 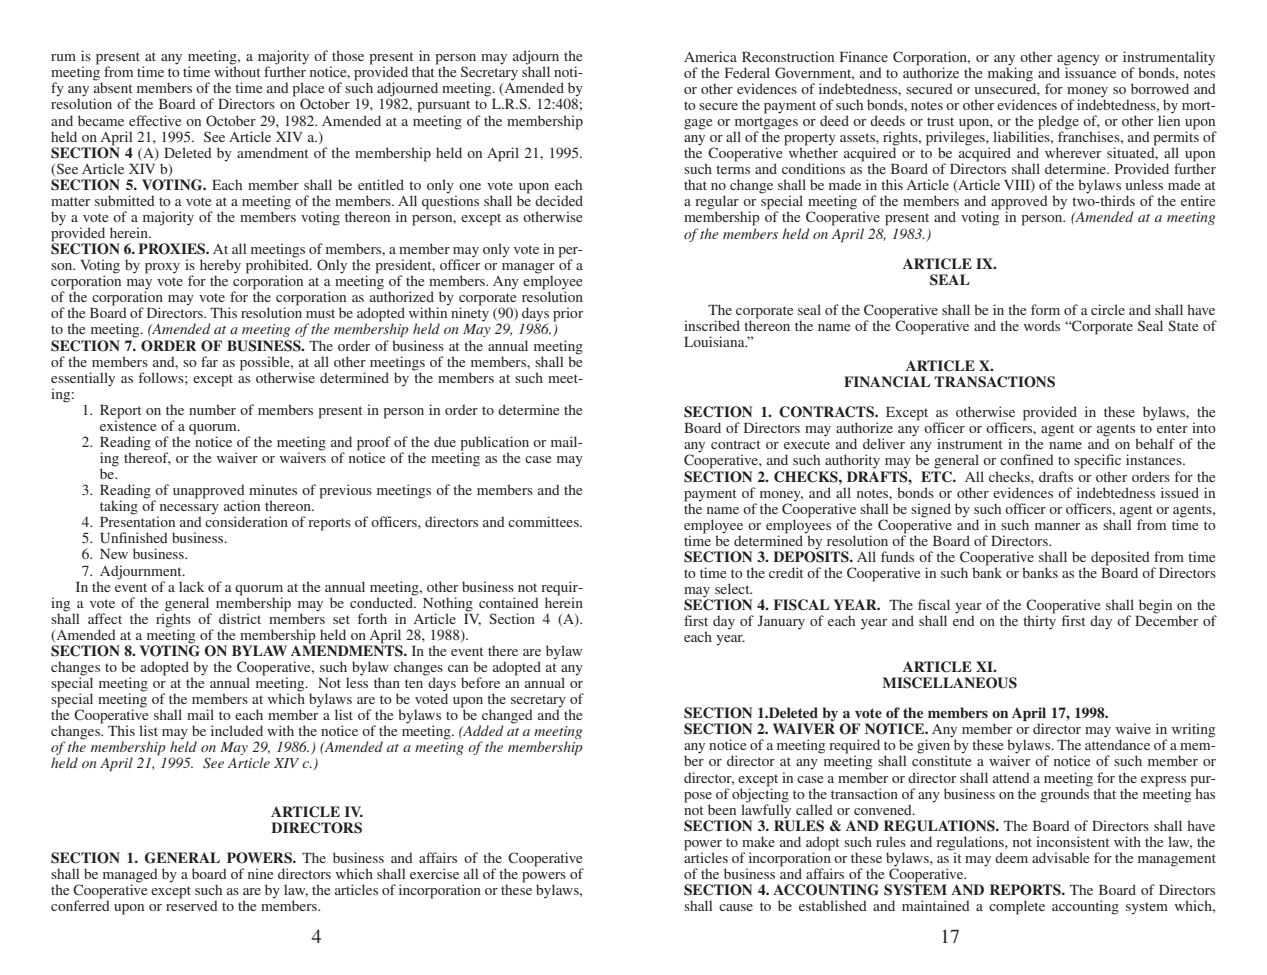 I want to click on minutes, so click(x=273, y=489).
